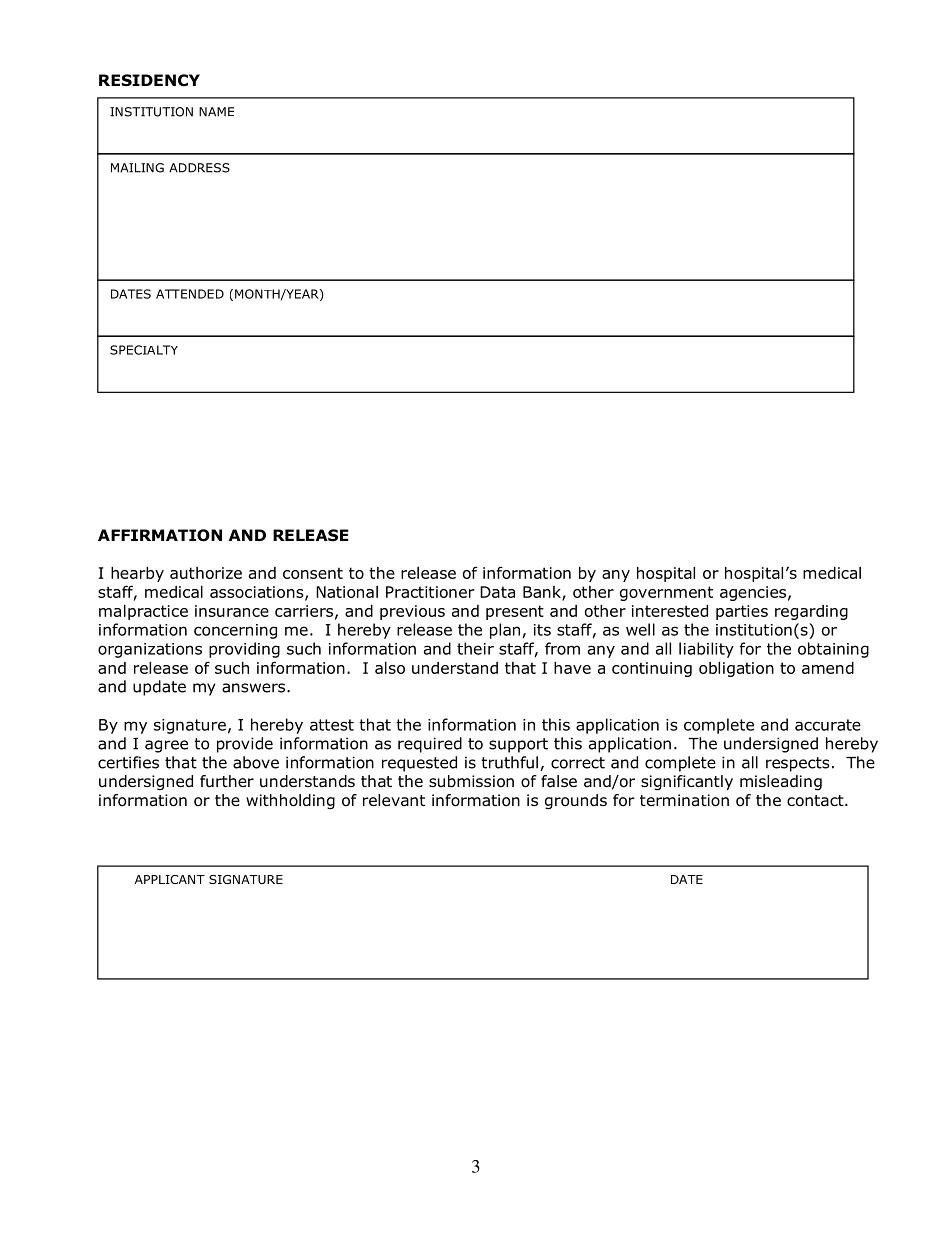 The height and width of the screenshot is (1233, 952). I want to click on RESIDENCY, so click(149, 80).
